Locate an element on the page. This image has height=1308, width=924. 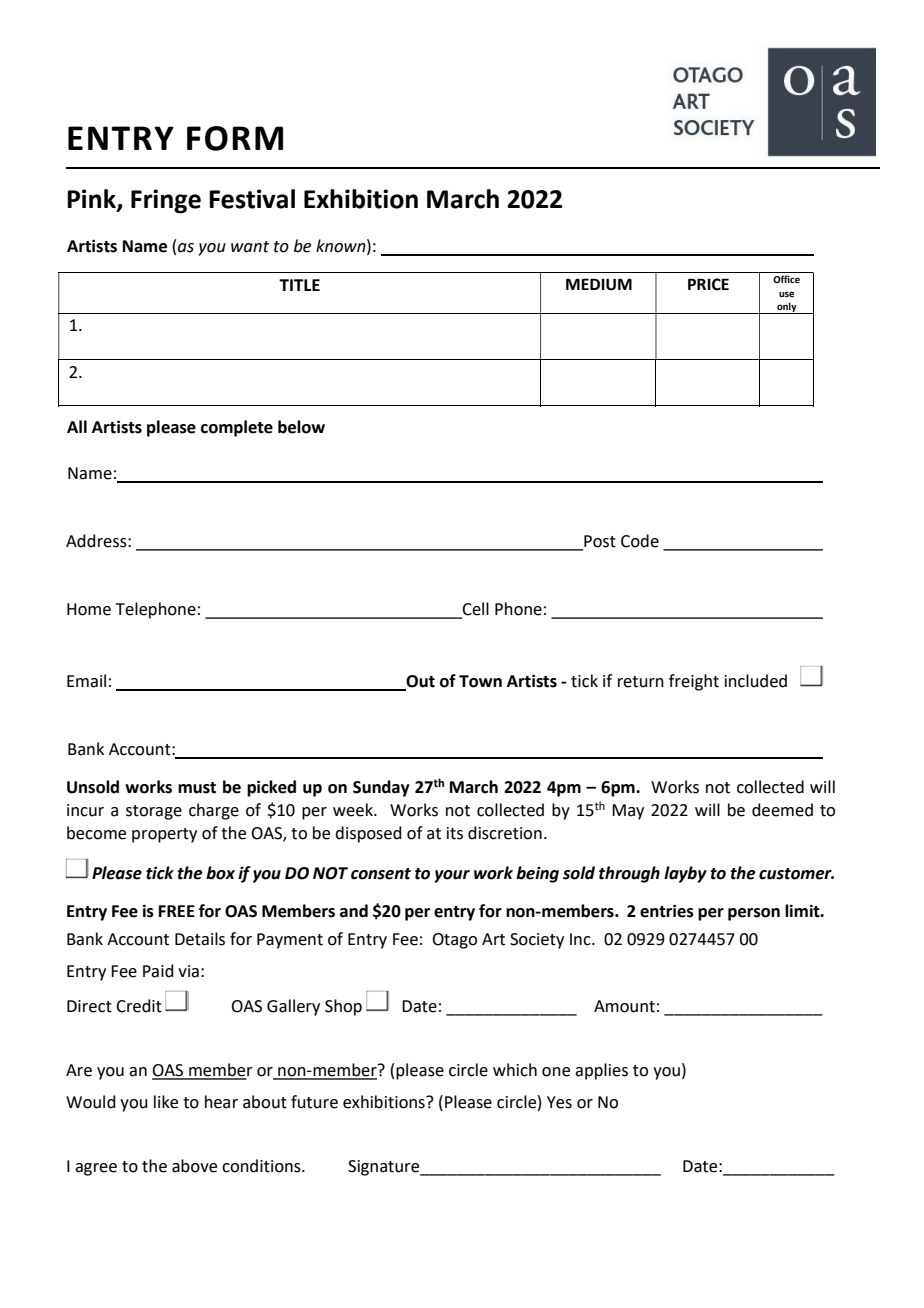
Fringe is located at coordinates (166, 201).
